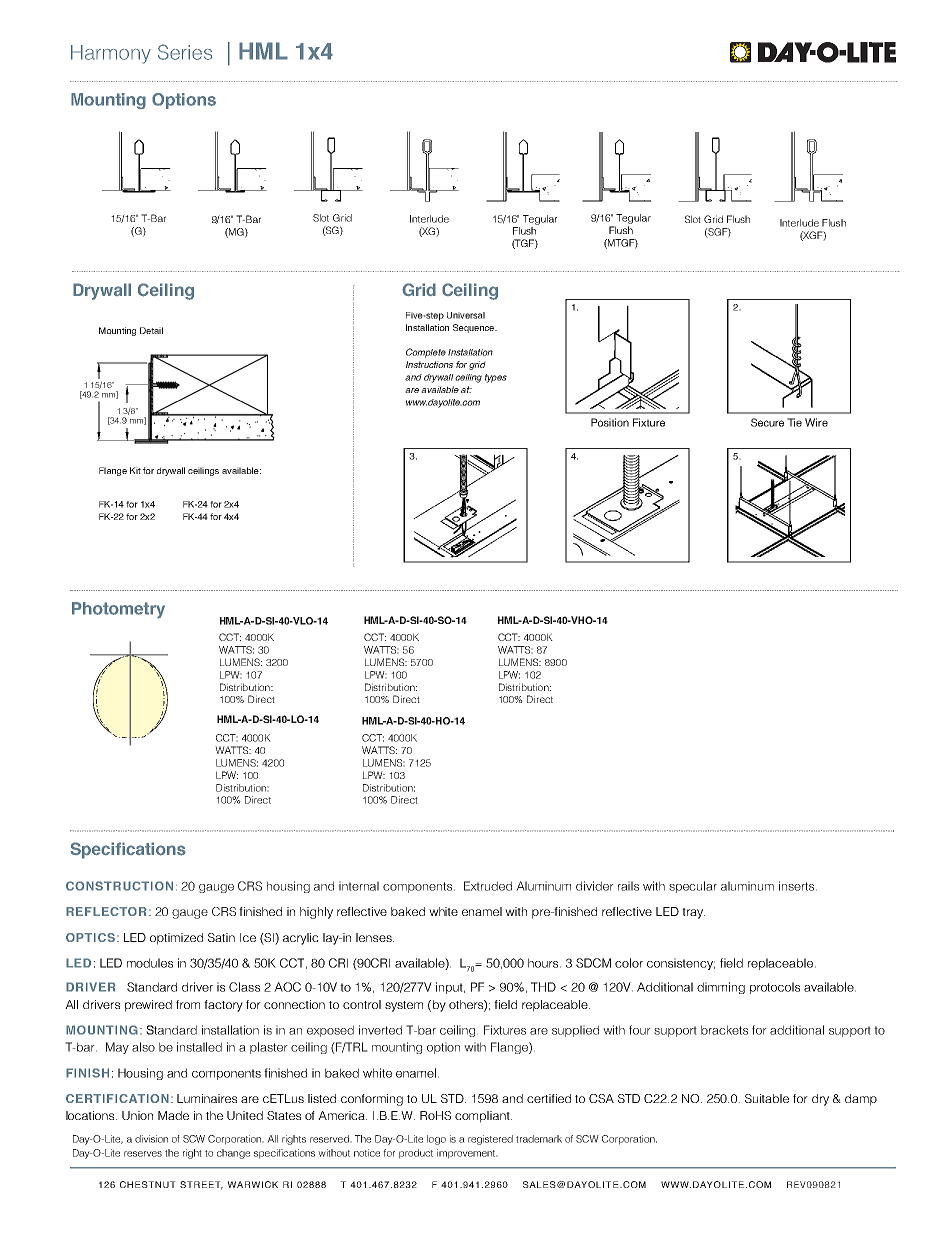 This document has height=1233, width=952. What do you see at coordinates (474, 328) in the document?
I see `Sequence` at bounding box center [474, 328].
